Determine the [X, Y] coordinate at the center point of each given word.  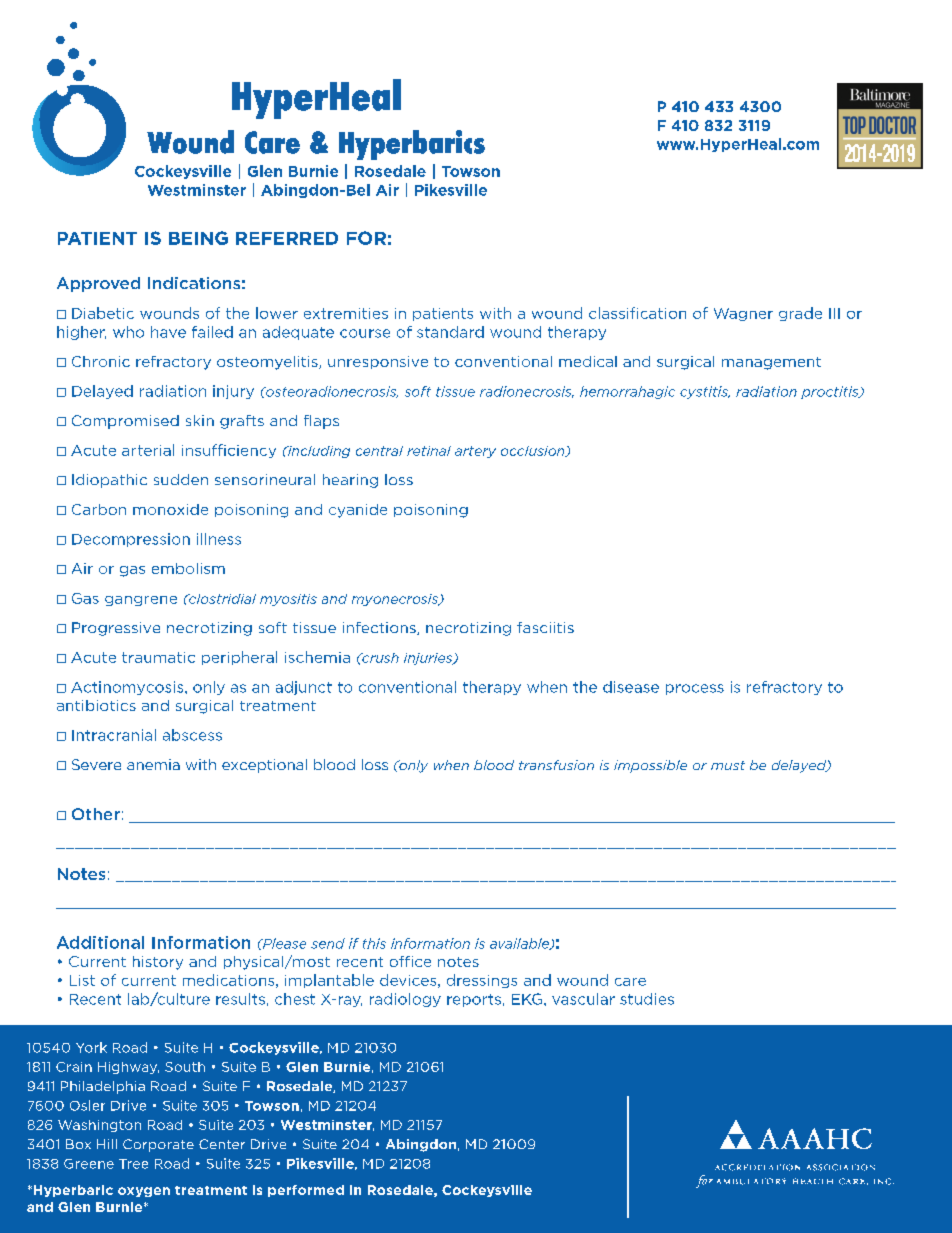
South [185, 1067]
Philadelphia [103, 1087]
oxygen [144, 1192]
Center [222, 1144]
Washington [99, 1126]
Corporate [158, 1145]
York [91, 1047]
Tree [133, 1164]
